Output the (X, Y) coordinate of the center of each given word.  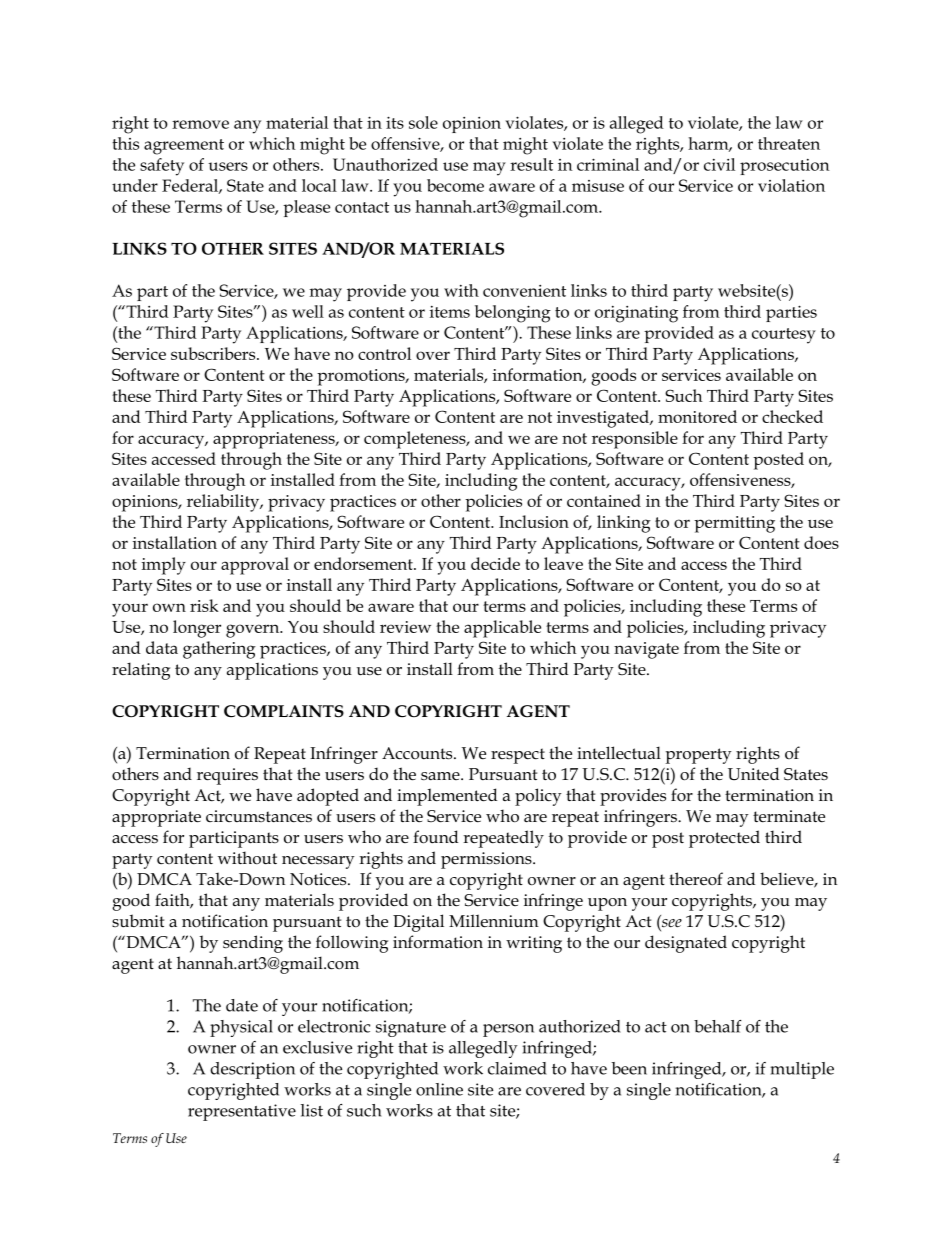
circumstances (259, 816)
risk (204, 605)
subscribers (214, 353)
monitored (697, 416)
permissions (487, 860)
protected (724, 839)
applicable (502, 629)
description (252, 1070)
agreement (184, 147)
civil (719, 164)
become (455, 185)
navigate (646, 650)
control (384, 353)
